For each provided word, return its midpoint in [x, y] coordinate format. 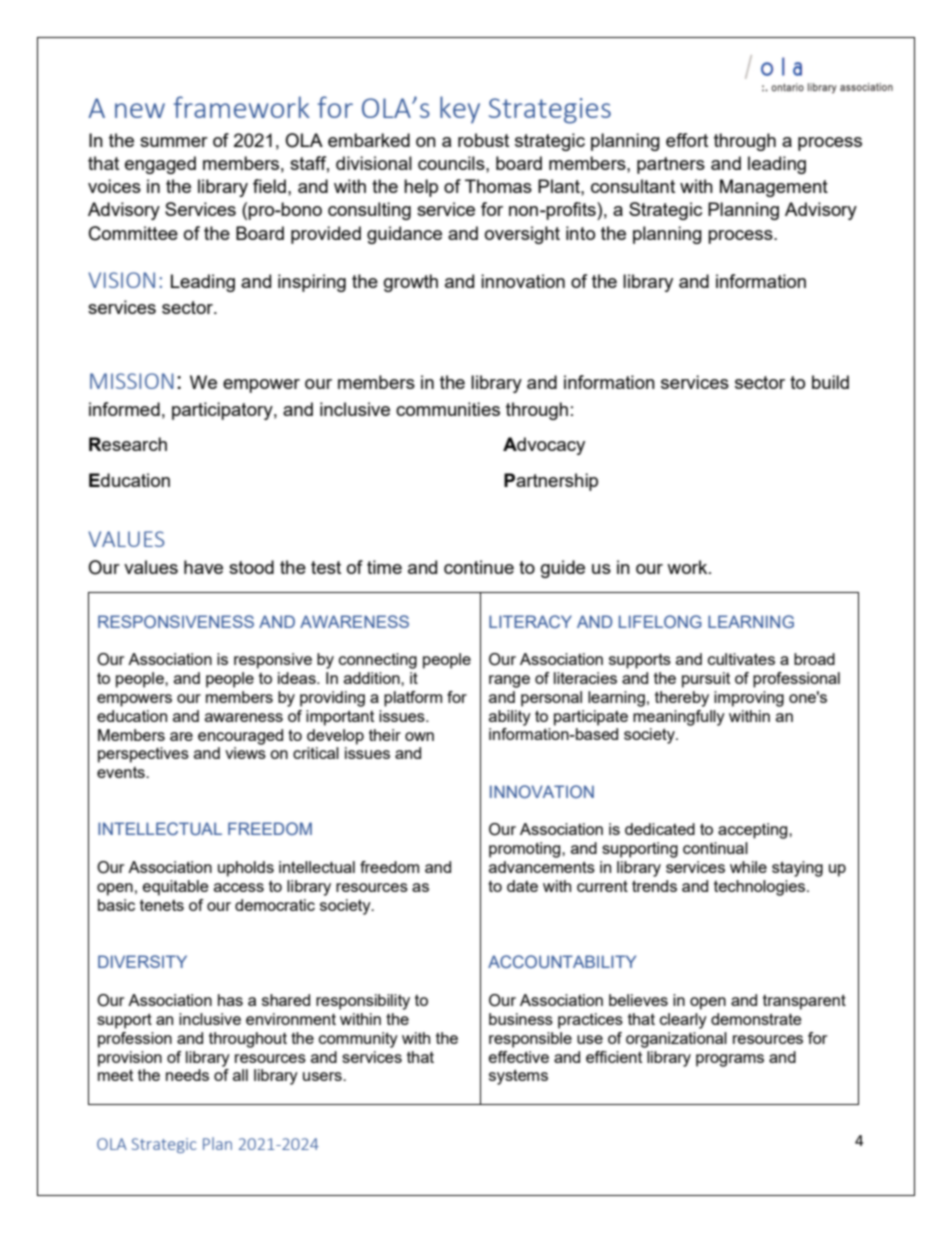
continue [479, 567]
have [203, 567]
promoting [526, 850]
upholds [246, 869]
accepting [754, 831]
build [830, 382]
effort [687, 140]
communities [448, 409]
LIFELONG [660, 621]
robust [483, 140]
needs [187, 1075]
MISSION [132, 381]
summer [174, 142]
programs [730, 1060]
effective [519, 1057]
